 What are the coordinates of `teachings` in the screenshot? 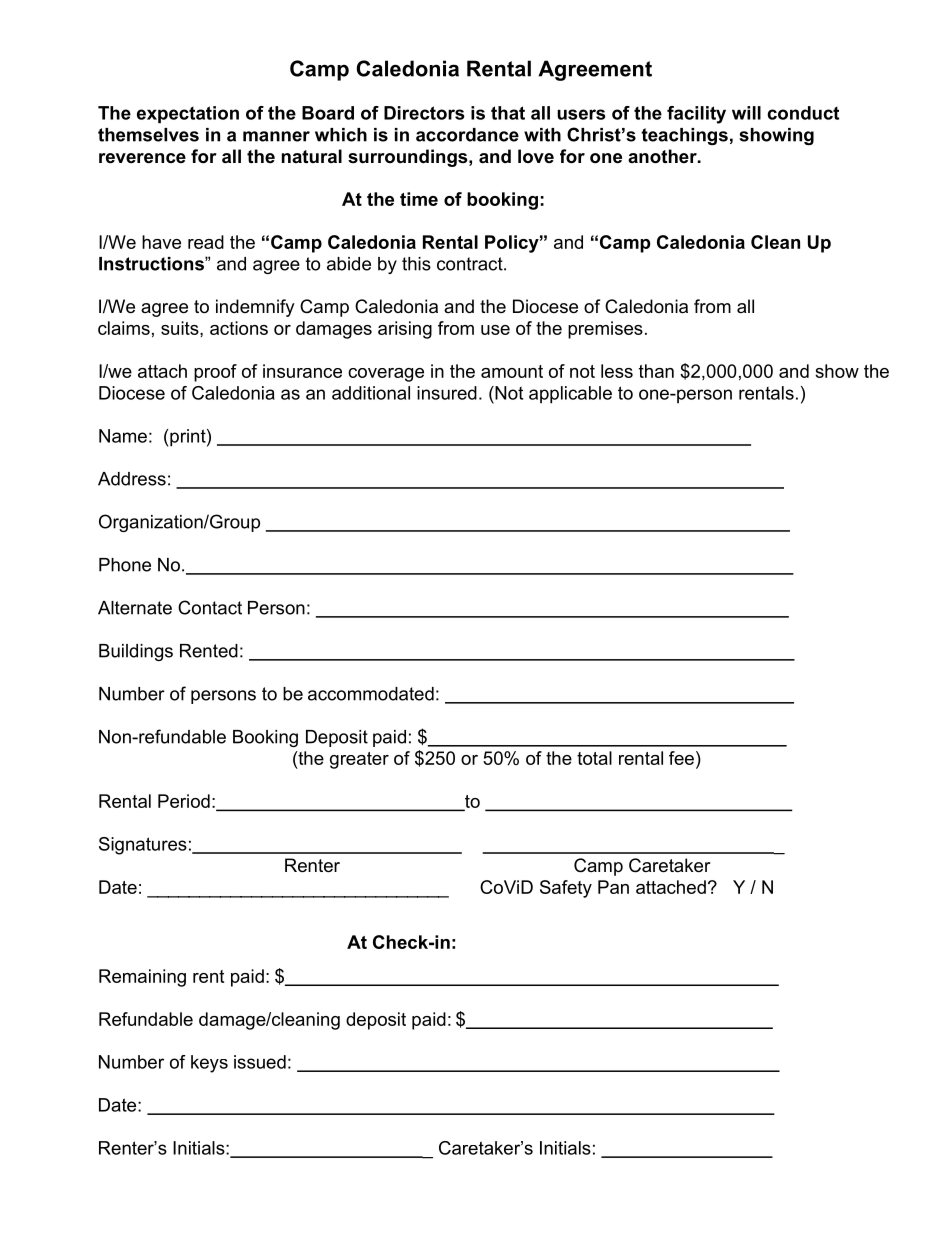 It's located at (684, 136).
